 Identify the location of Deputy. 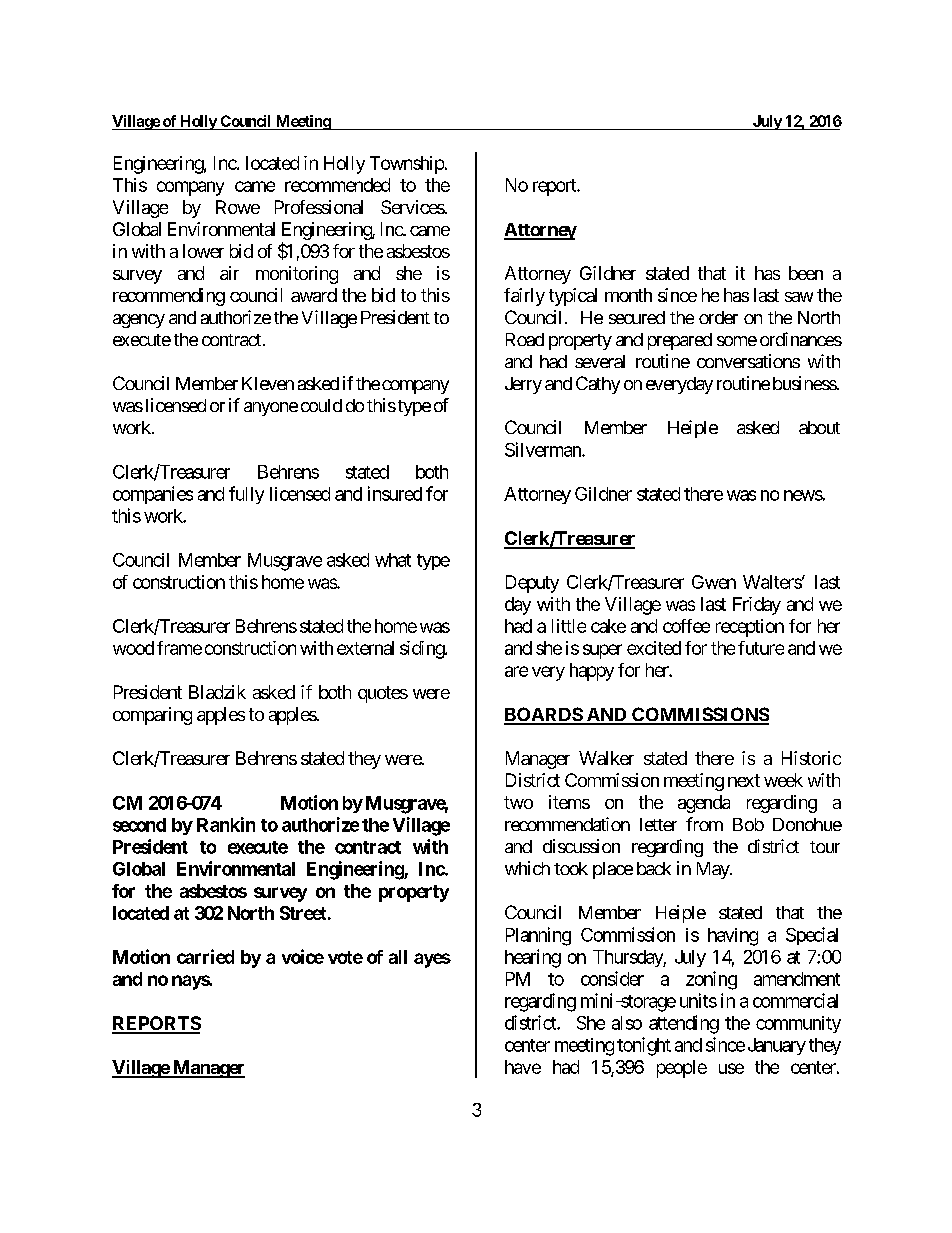
(532, 584).
